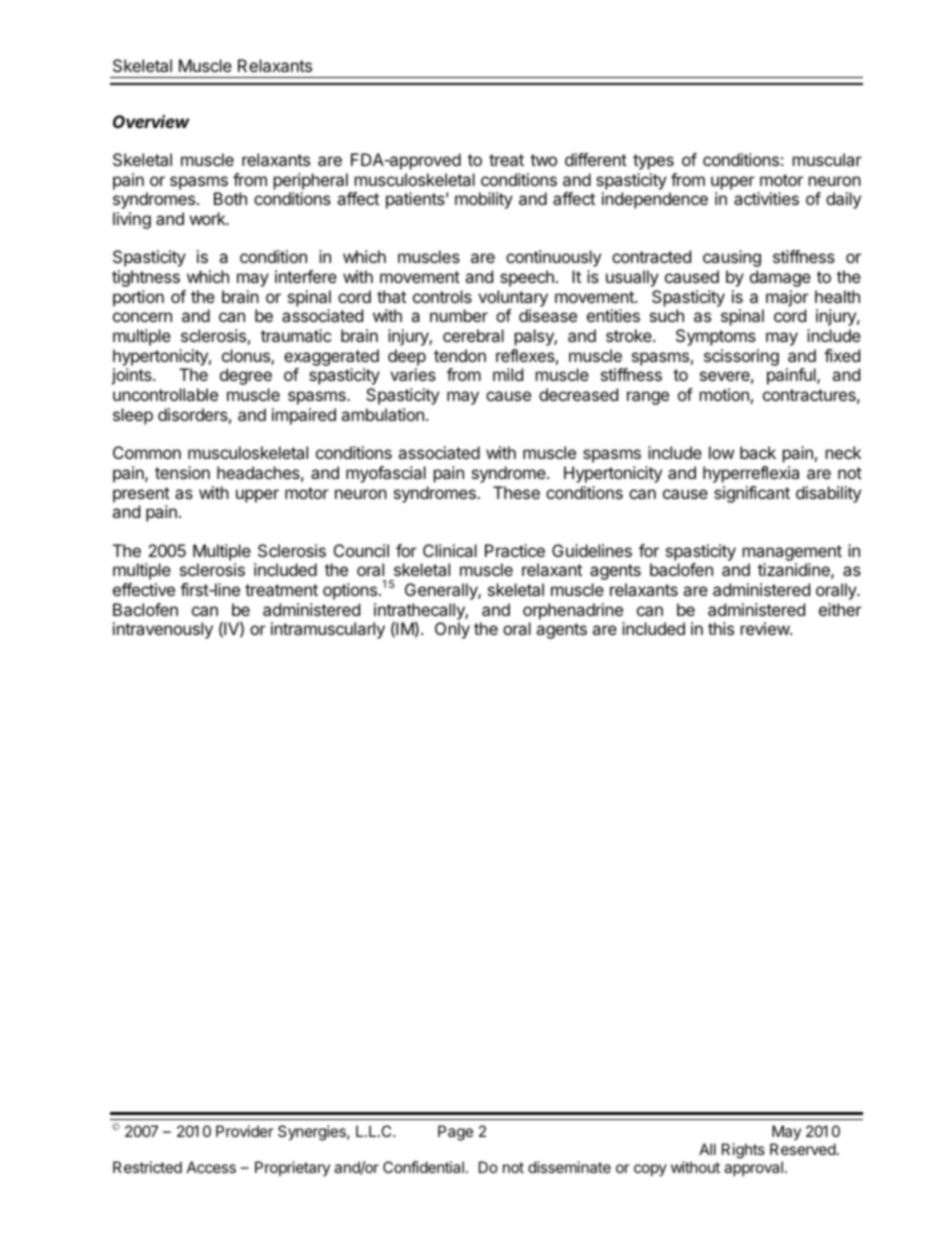 Image resolution: width=952 pixels, height=1233 pixels. What do you see at coordinates (766, 198) in the screenshot?
I see `activities` at bounding box center [766, 198].
